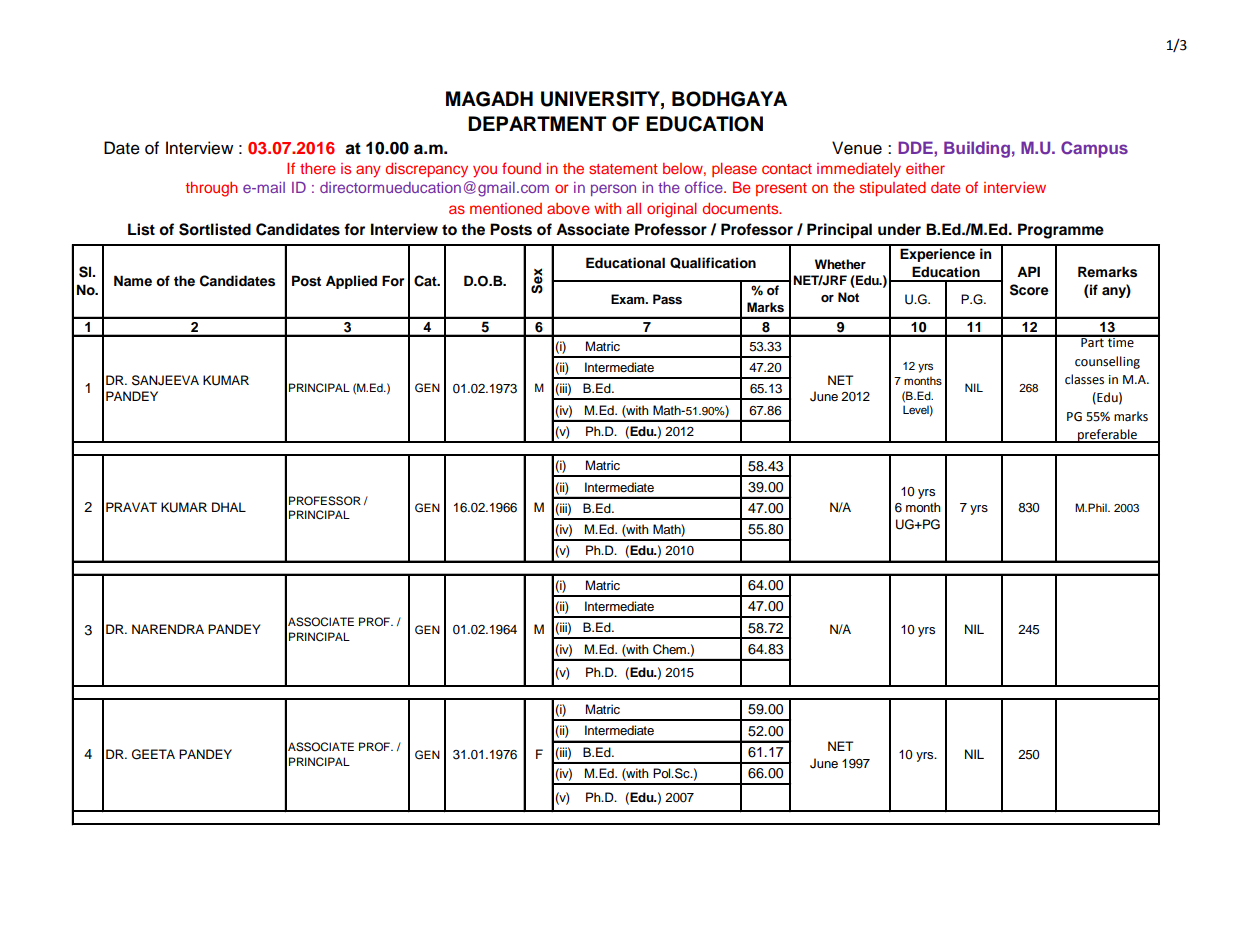  What do you see at coordinates (623, 169) in the screenshot?
I see `statement` at bounding box center [623, 169].
